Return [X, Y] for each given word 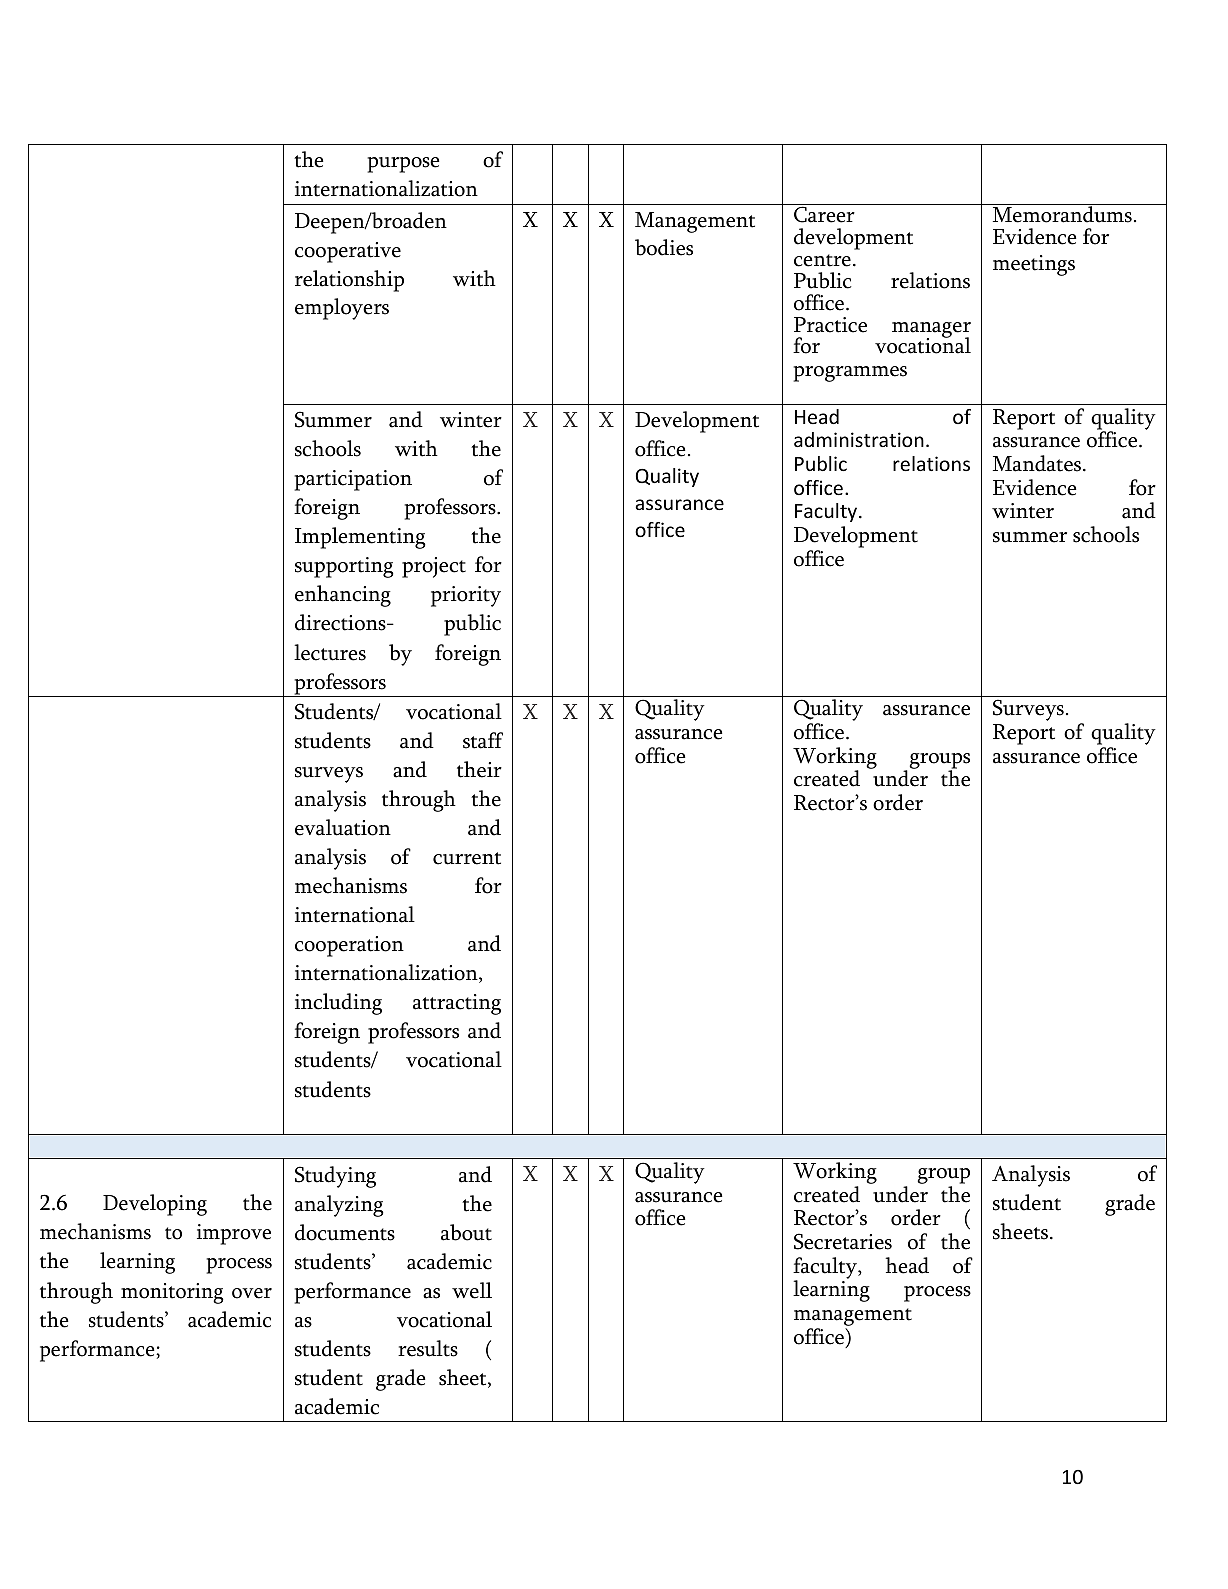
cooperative [348, 252]
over [252, 1293]
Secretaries [843, 1241]
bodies [664, 247]
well [472, 1290]
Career [824, 214]
